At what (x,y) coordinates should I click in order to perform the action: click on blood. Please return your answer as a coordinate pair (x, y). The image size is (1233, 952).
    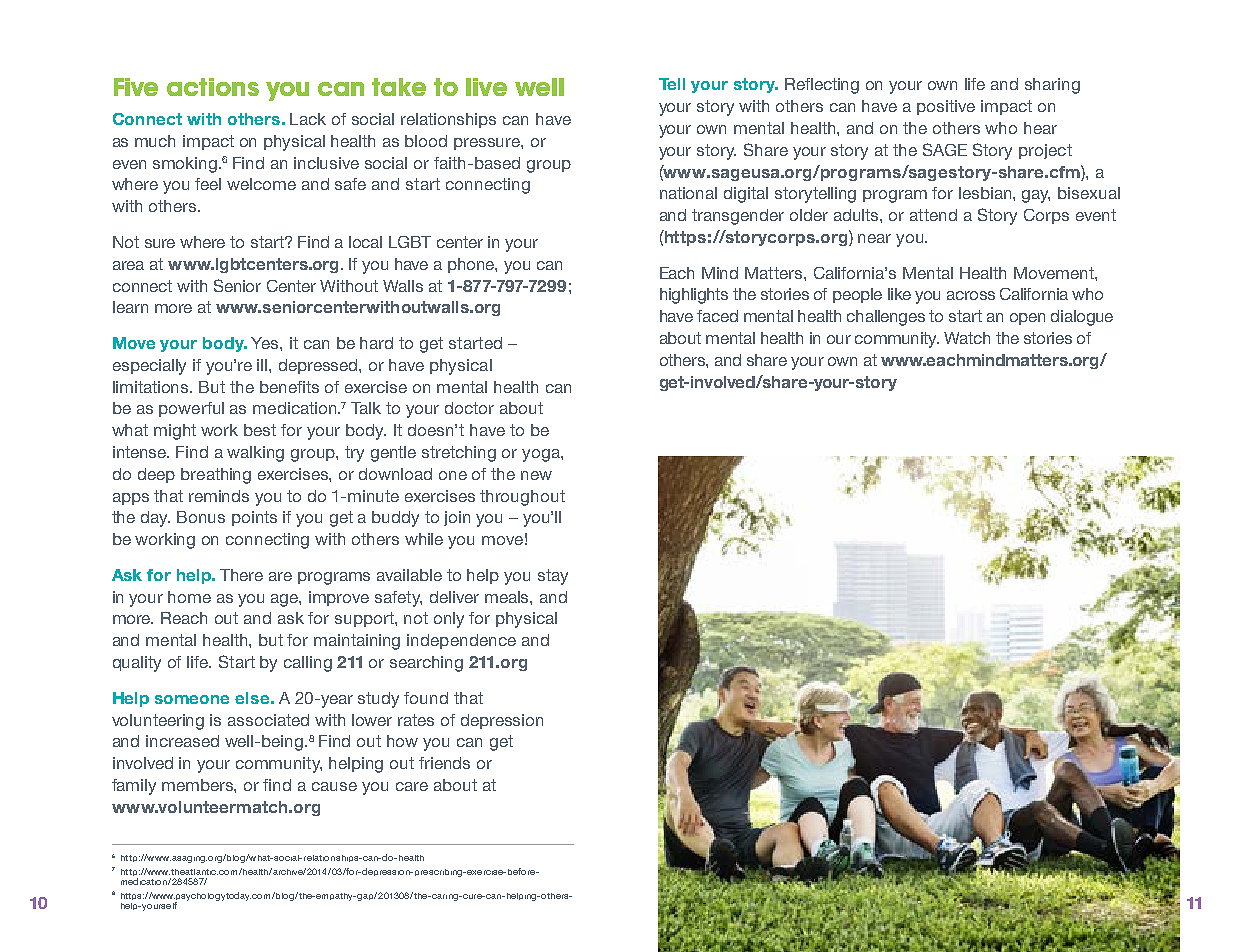
    Looking at the image, I should click on (426, 141).
